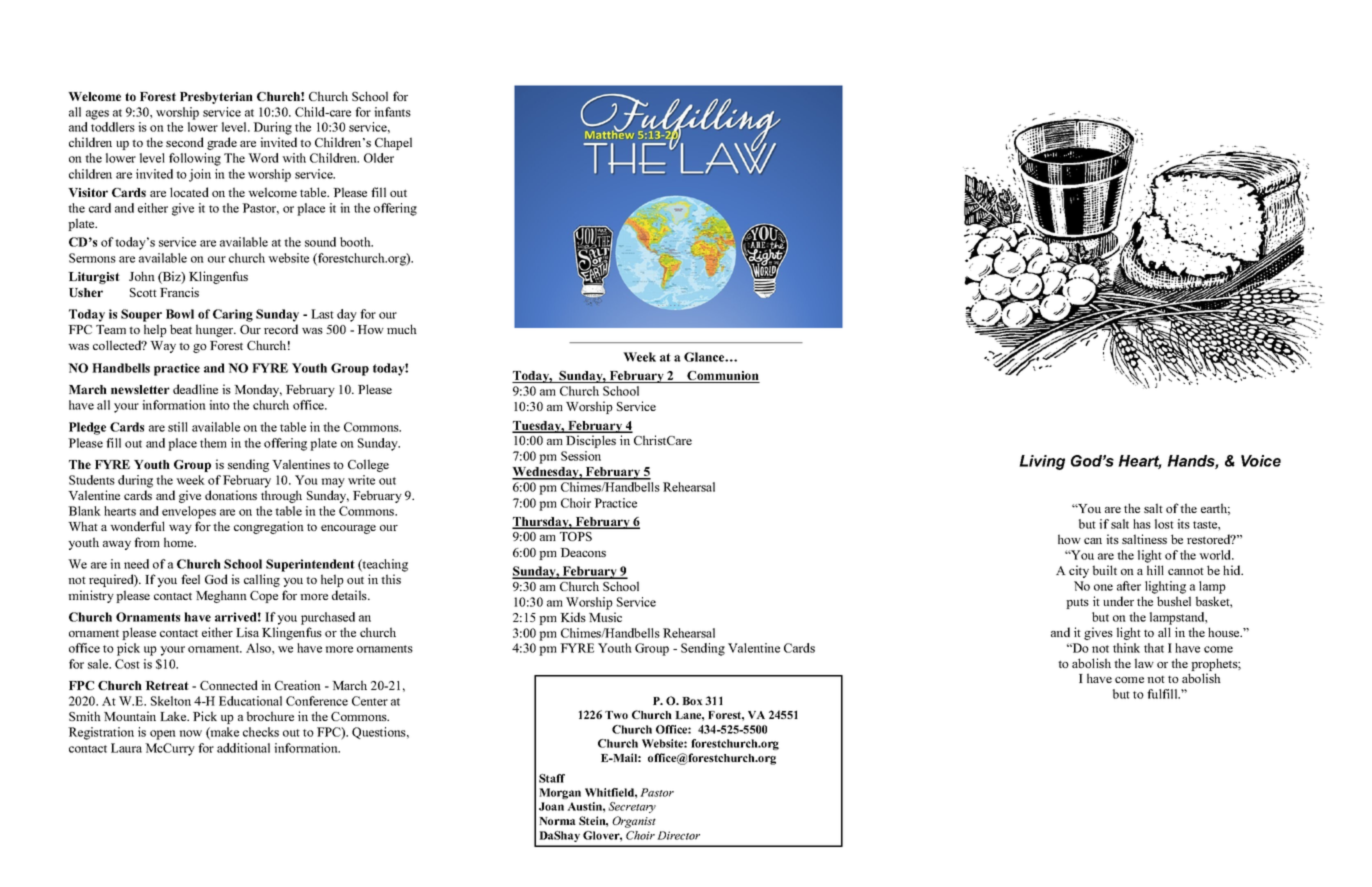 The width and height of the screenshot is (1372, 887). I want to click on Lisa, so click(247, 632).
